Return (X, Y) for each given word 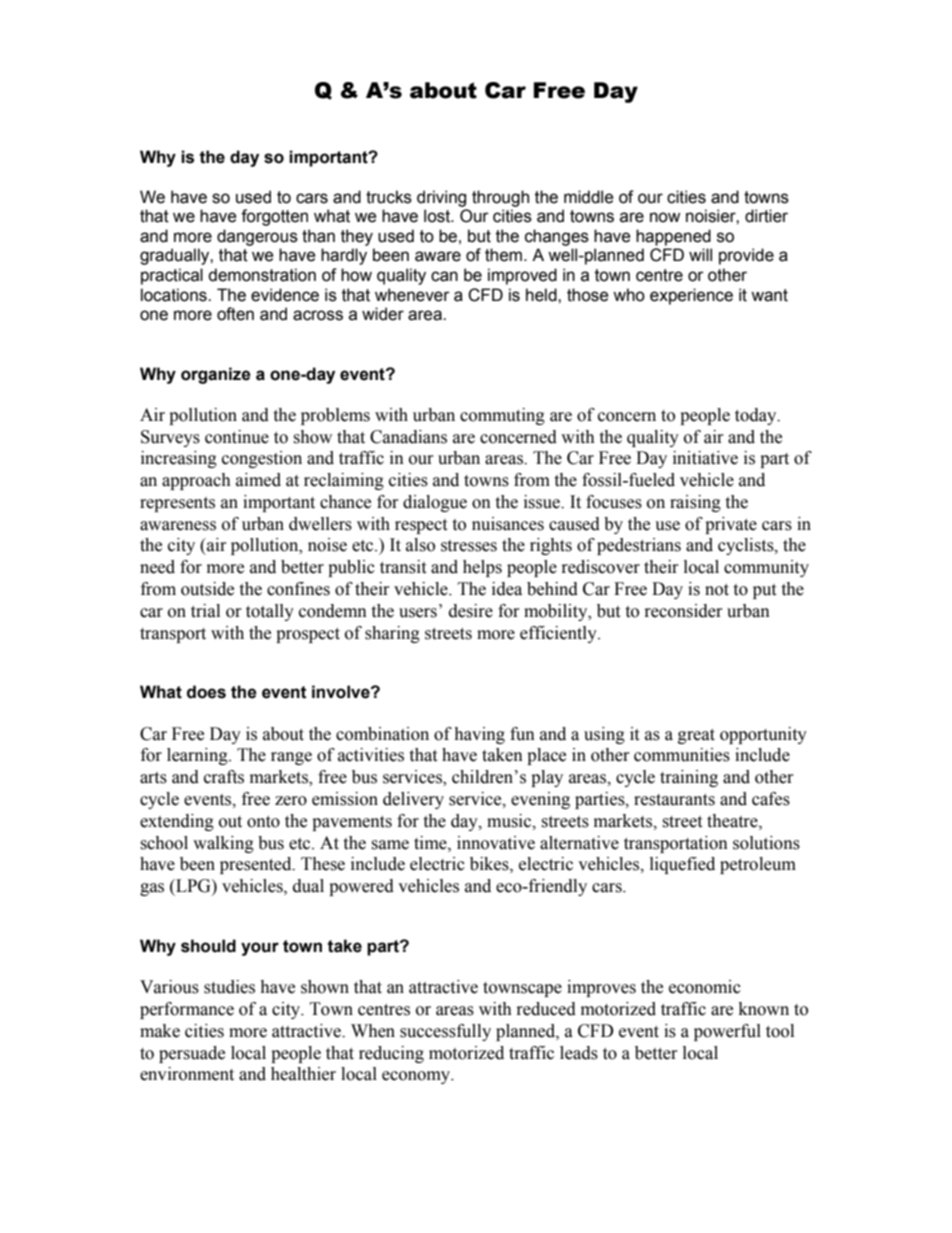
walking (223, 844)
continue (237, 437)
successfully (445, 1032)
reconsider (684, 611)
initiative (705, 458)
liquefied (682, 865)
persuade (192, 1054)
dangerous (257, 237)
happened (673, 237)
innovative (496, 843)
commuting (502, 416)
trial (205, 611)
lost (438, 216)
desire (471, 611)
